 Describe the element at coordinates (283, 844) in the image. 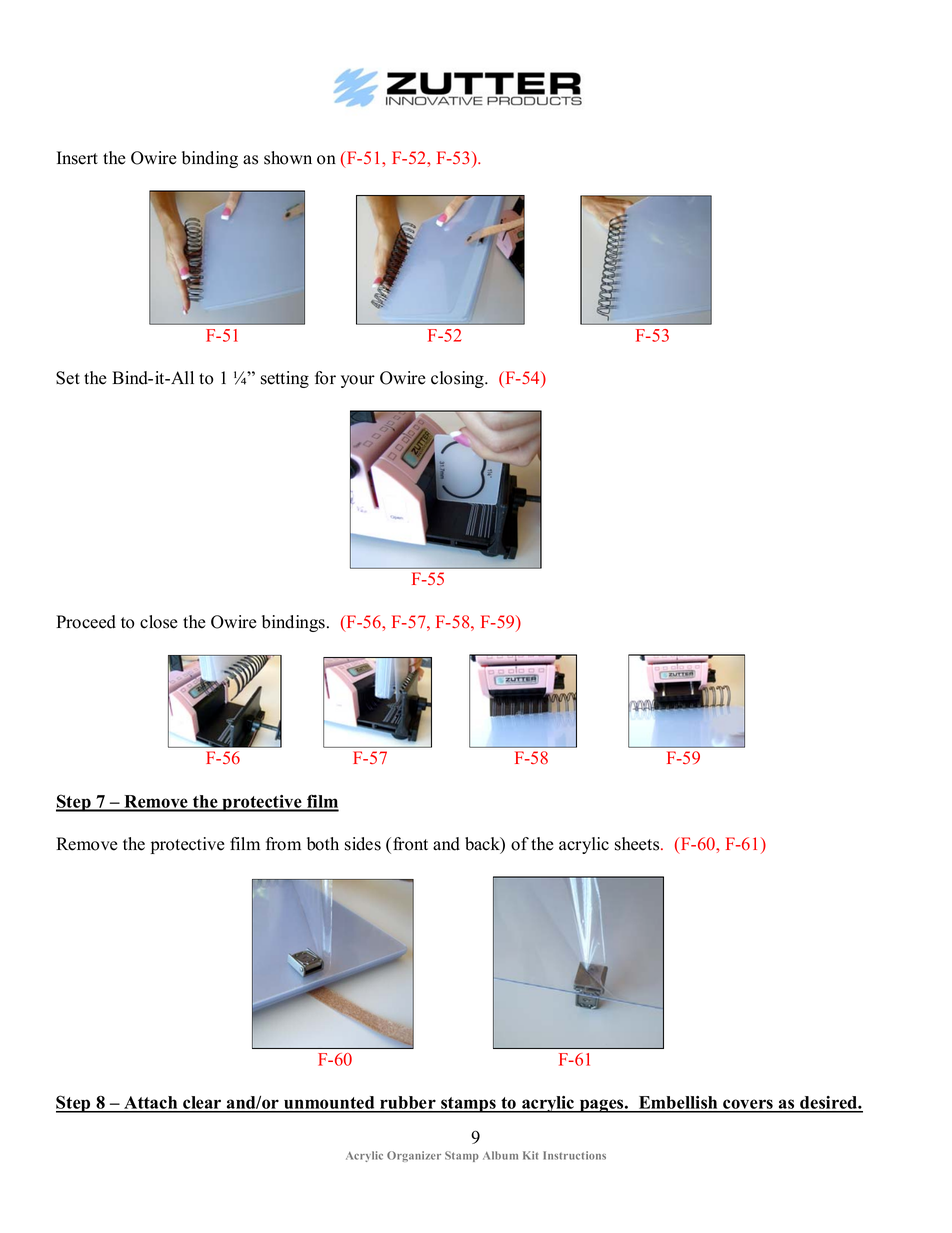

I see `from` at that location.
